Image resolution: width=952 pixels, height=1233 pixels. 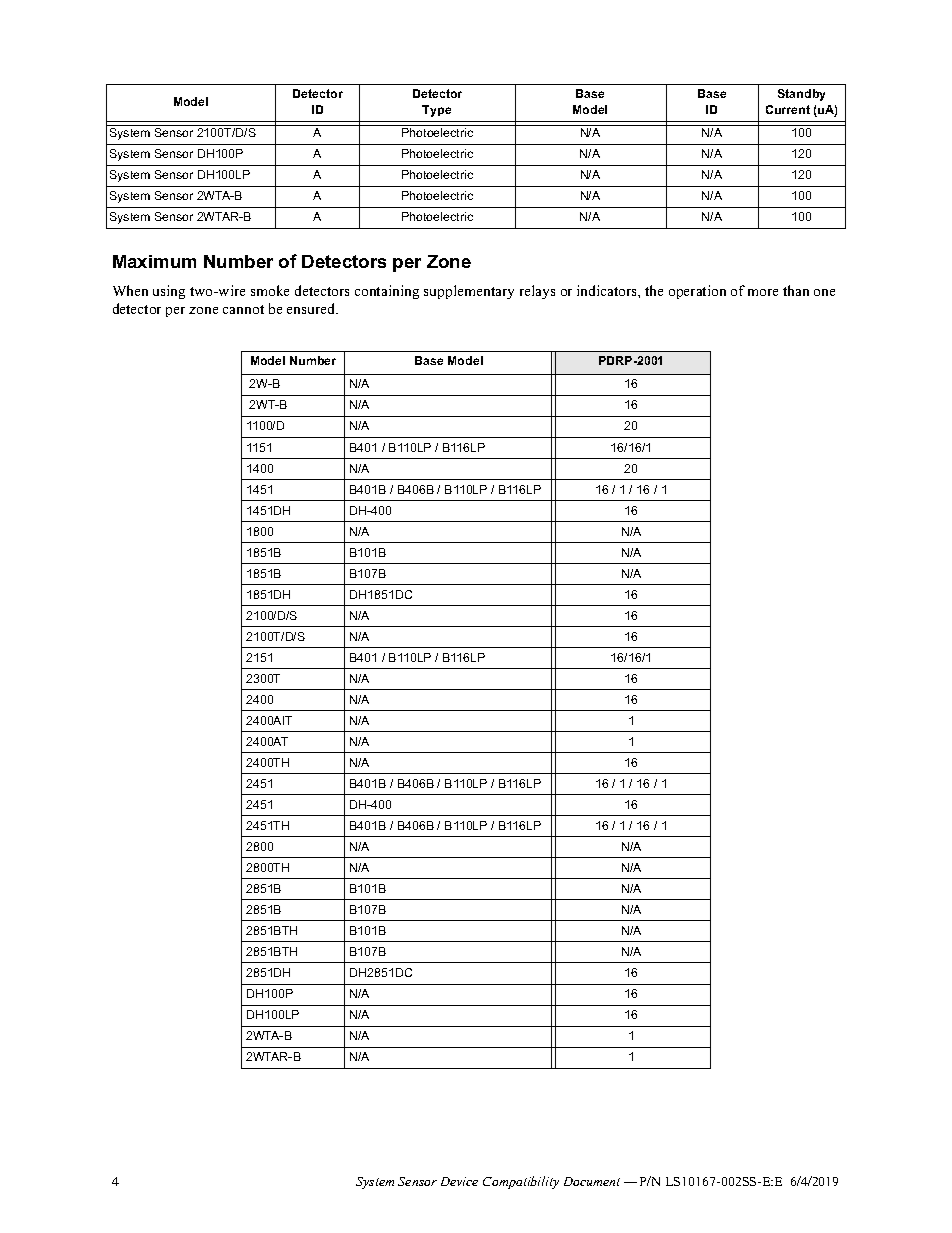 I want to click on operation, so click(x=697, y=292).
